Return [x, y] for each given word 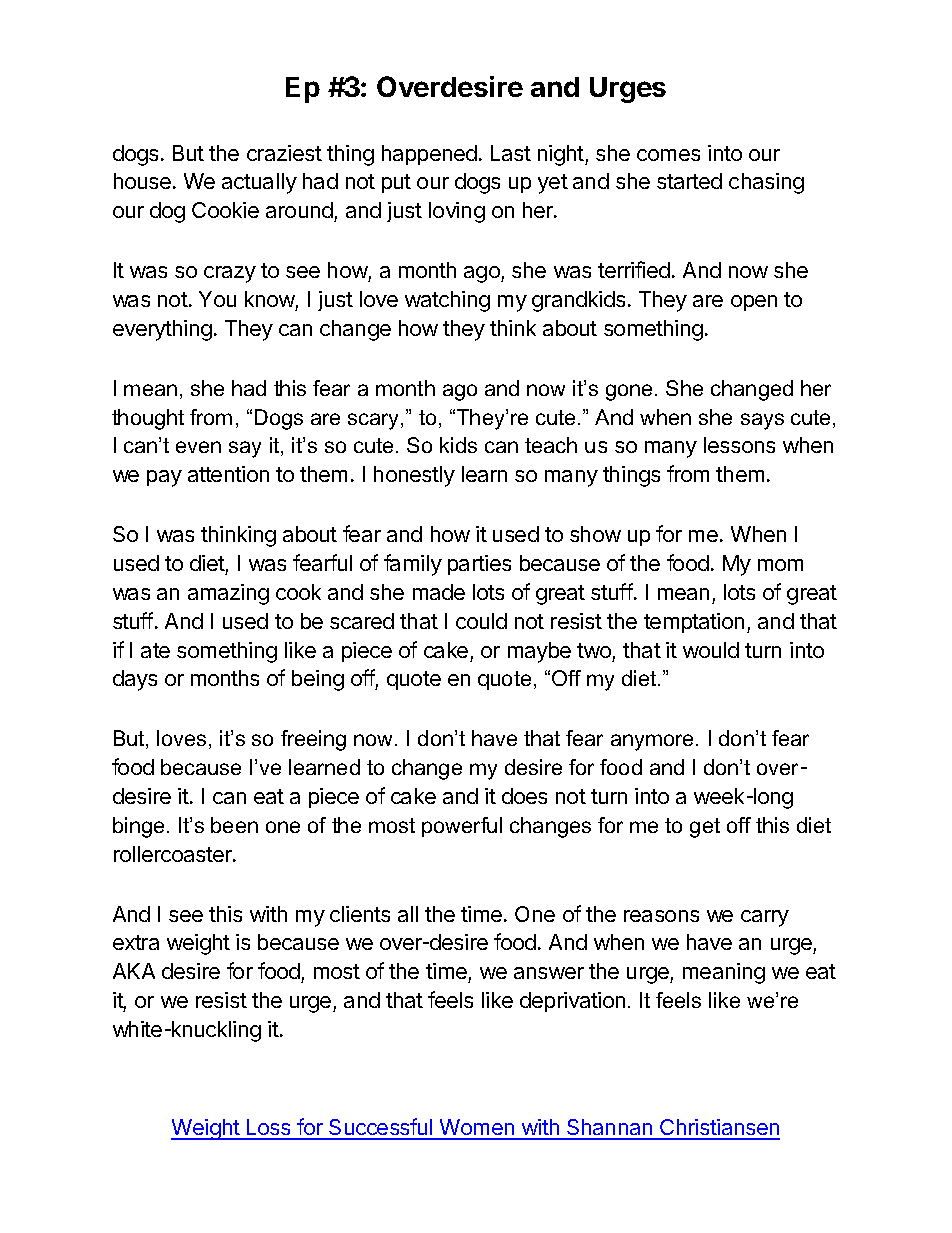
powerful [462, 827]
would [711, 650]
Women [477, 1129]
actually [259, 183]
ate [155, 650]
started [689, 181]
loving [457, 212]
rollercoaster [174, 854]
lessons [739, 445]
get [705, 828]
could [481, 621]
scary [375, 421]
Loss [268, 1129]
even [198, 447]
